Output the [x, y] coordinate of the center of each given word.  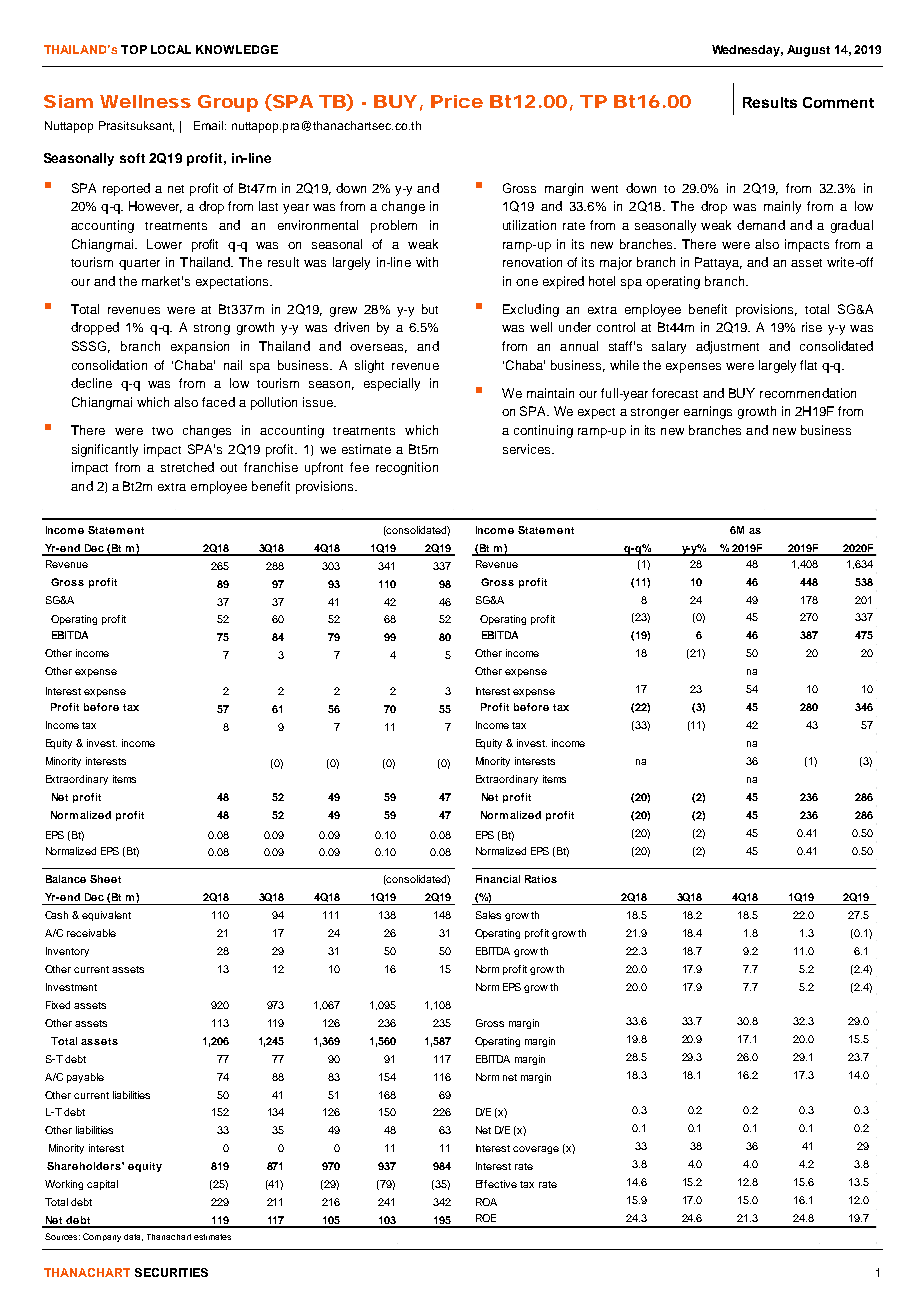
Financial [498, 879]
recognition [407, 468]
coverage [536, 1150]
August [808, 51]
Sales [488, 915]
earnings [708, 412]
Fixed [58, 1005]
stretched [187, 467]
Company [102, 1237]
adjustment [727, 347]
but [430, 309]
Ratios [541, 879]
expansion [200, 347]
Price [457, 101]
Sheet [105, 879]
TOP [134, 49]
